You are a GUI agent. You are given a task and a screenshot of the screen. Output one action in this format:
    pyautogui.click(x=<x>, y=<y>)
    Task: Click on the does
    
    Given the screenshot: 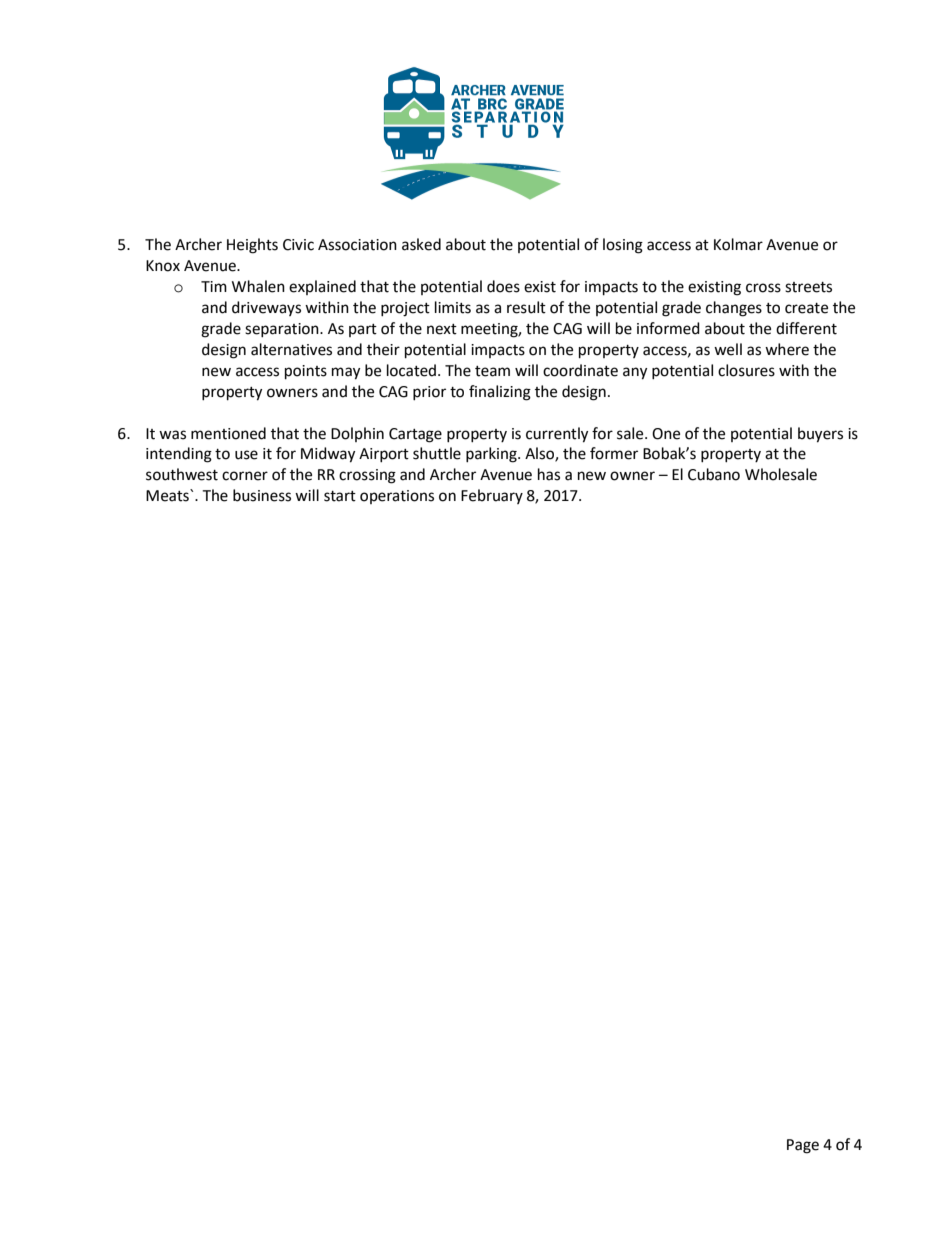 What is the action you would take?
    pyautogui.click(x=503, y=286)
